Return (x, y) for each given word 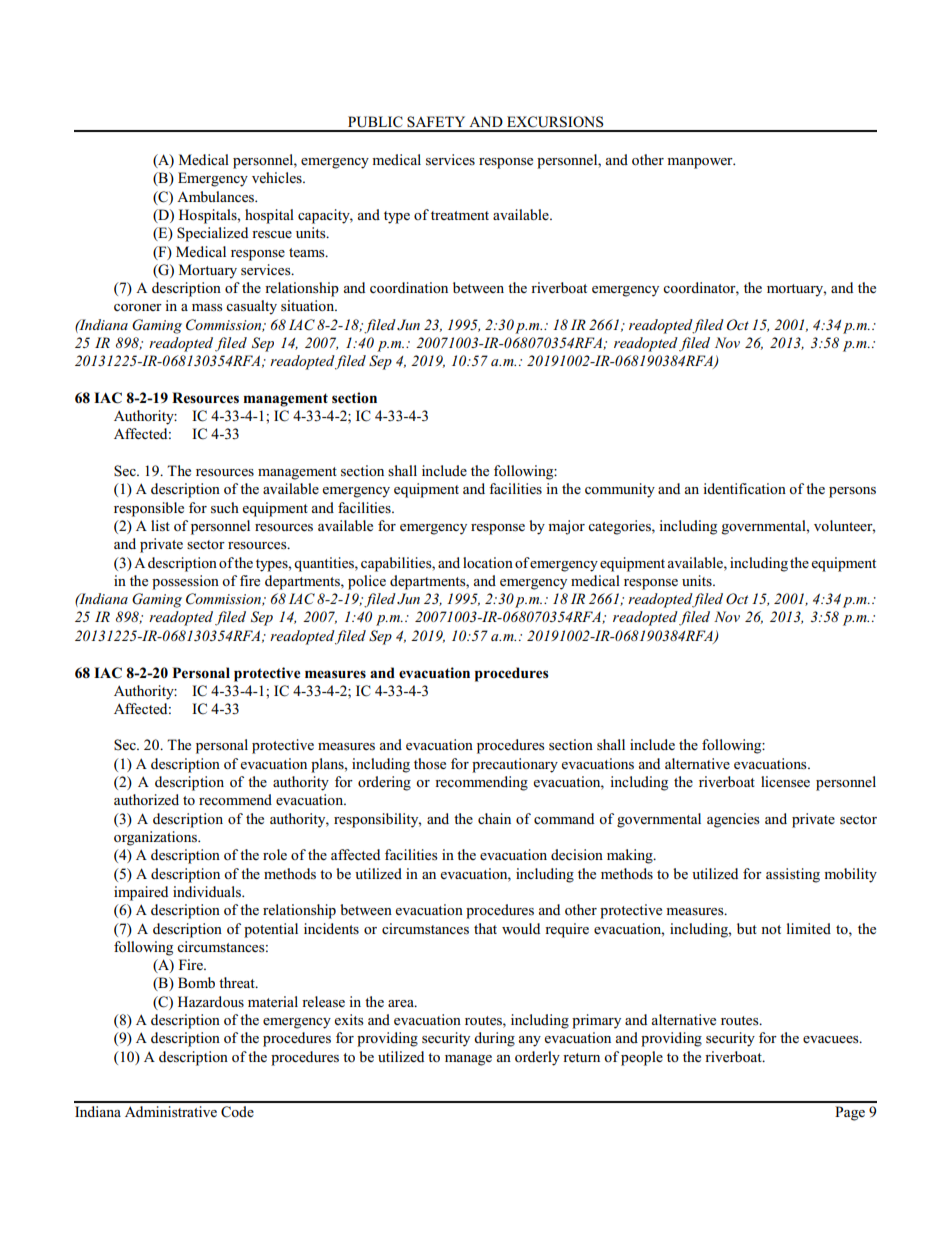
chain (494, 818)
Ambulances (217, 197)
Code (237, 1112)
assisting (793, 875)
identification (744, 488)
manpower (701, 163)
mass (207, 308)
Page (850, 1113)
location (488, 562)
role (275, 854)
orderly (537, 1058)
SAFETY (436, 122)
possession (185, 582)
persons (852, 492)
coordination (409, 287)
